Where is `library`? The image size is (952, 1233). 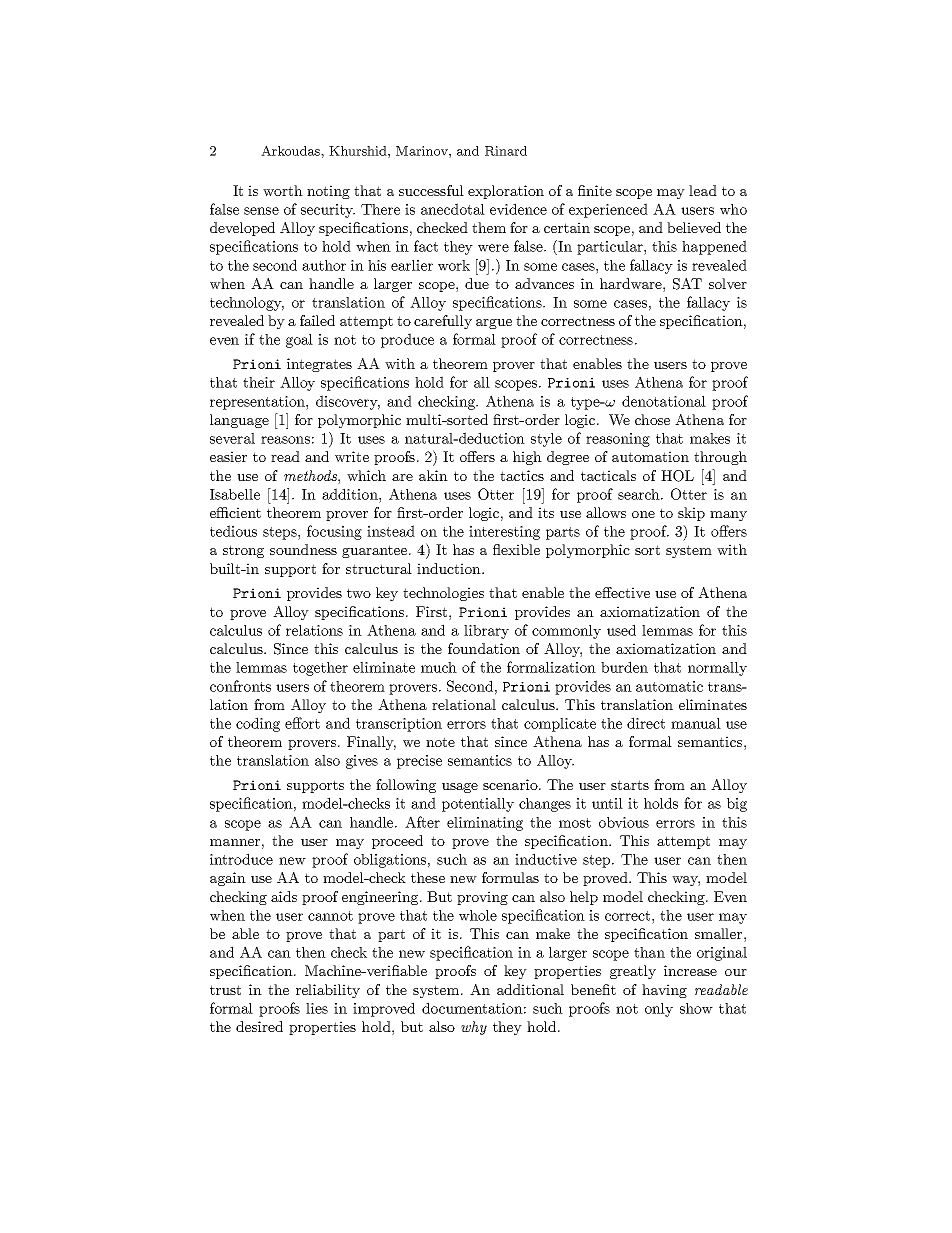 library is located at coordinates (486, 632).
